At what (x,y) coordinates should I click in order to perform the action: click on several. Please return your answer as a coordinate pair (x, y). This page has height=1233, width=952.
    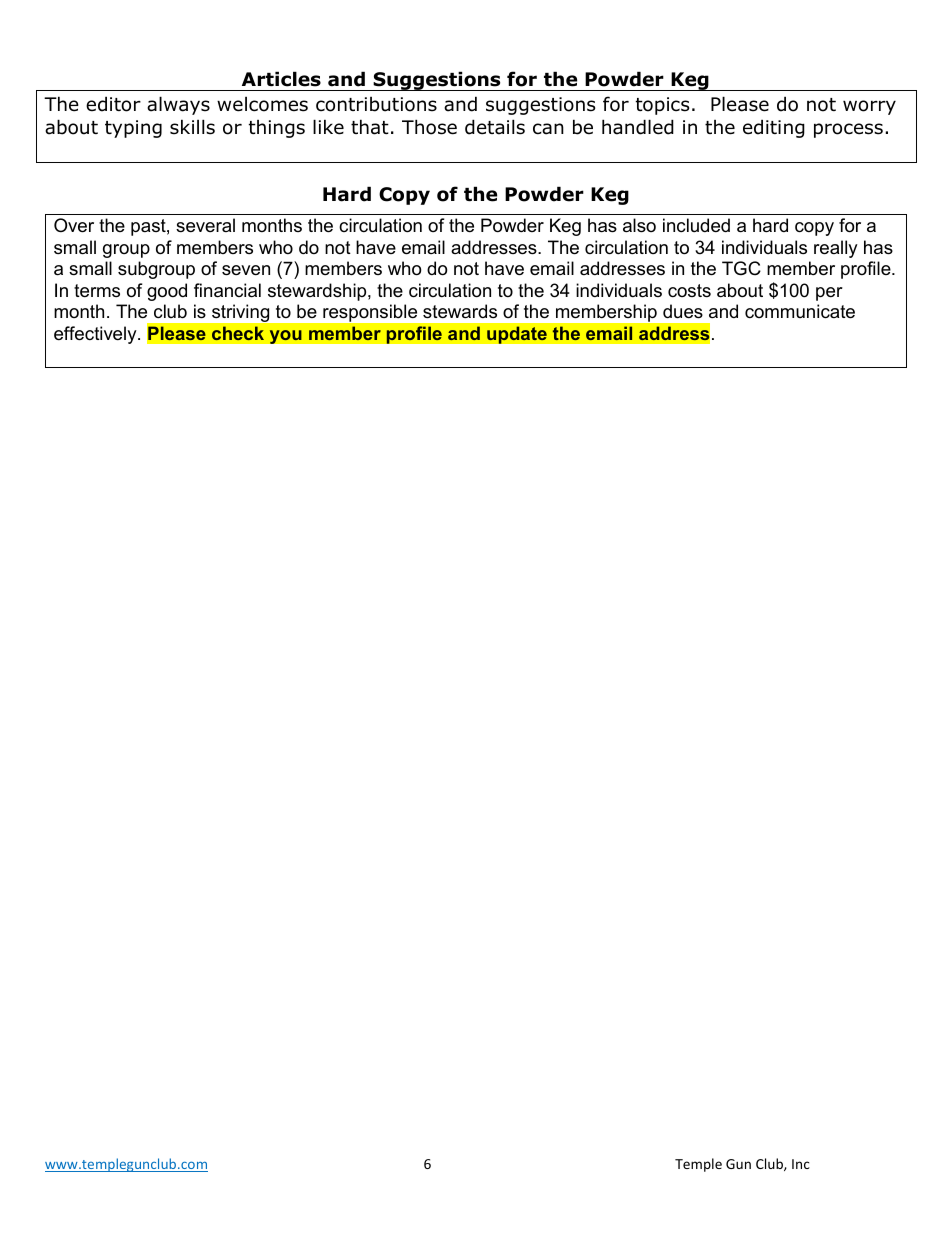
    Looking at the image, I should click on (205, 225).
